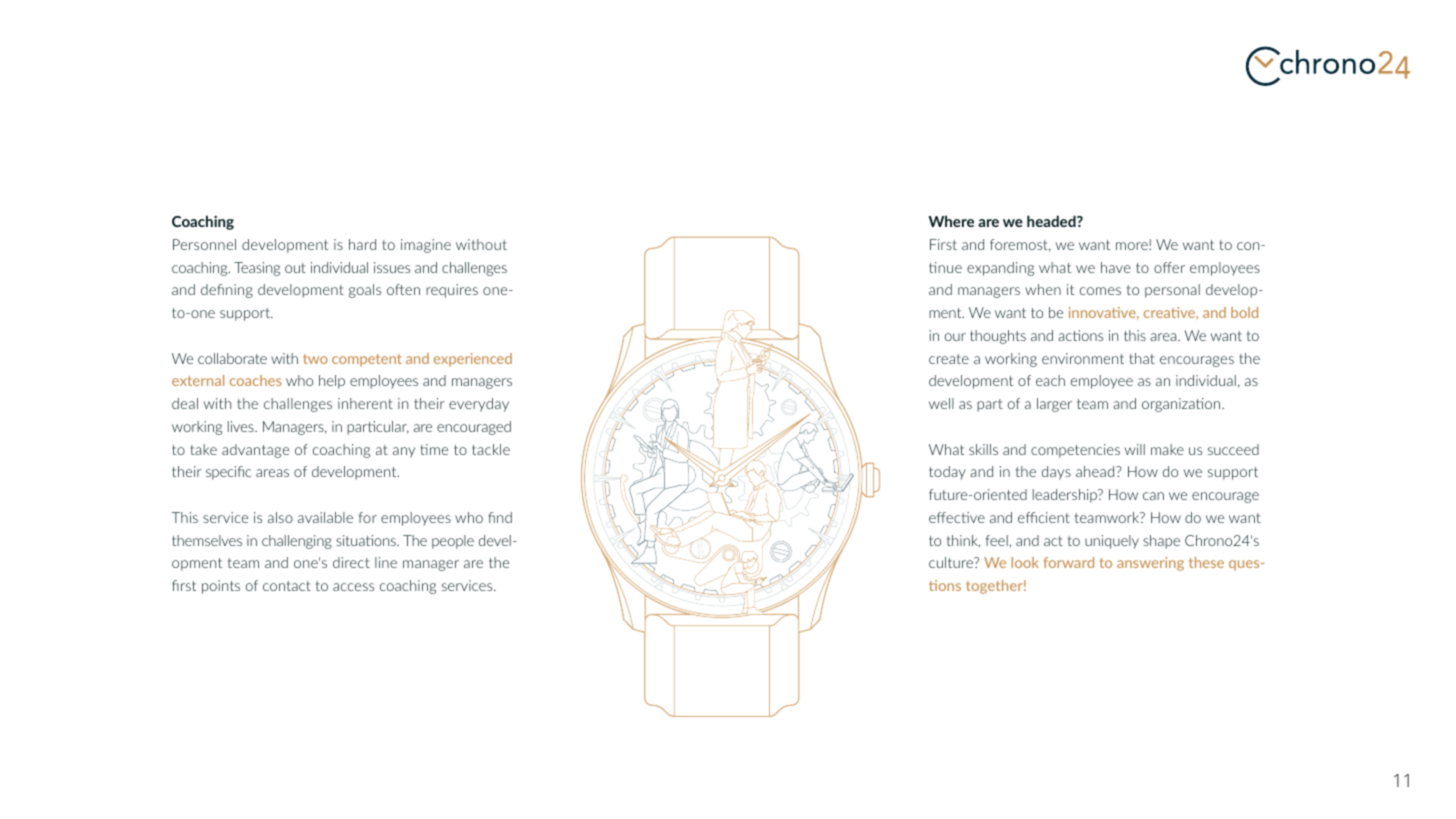 This screenshot has height=819, width=1456. I want to click on contact, so click(287, 586).
